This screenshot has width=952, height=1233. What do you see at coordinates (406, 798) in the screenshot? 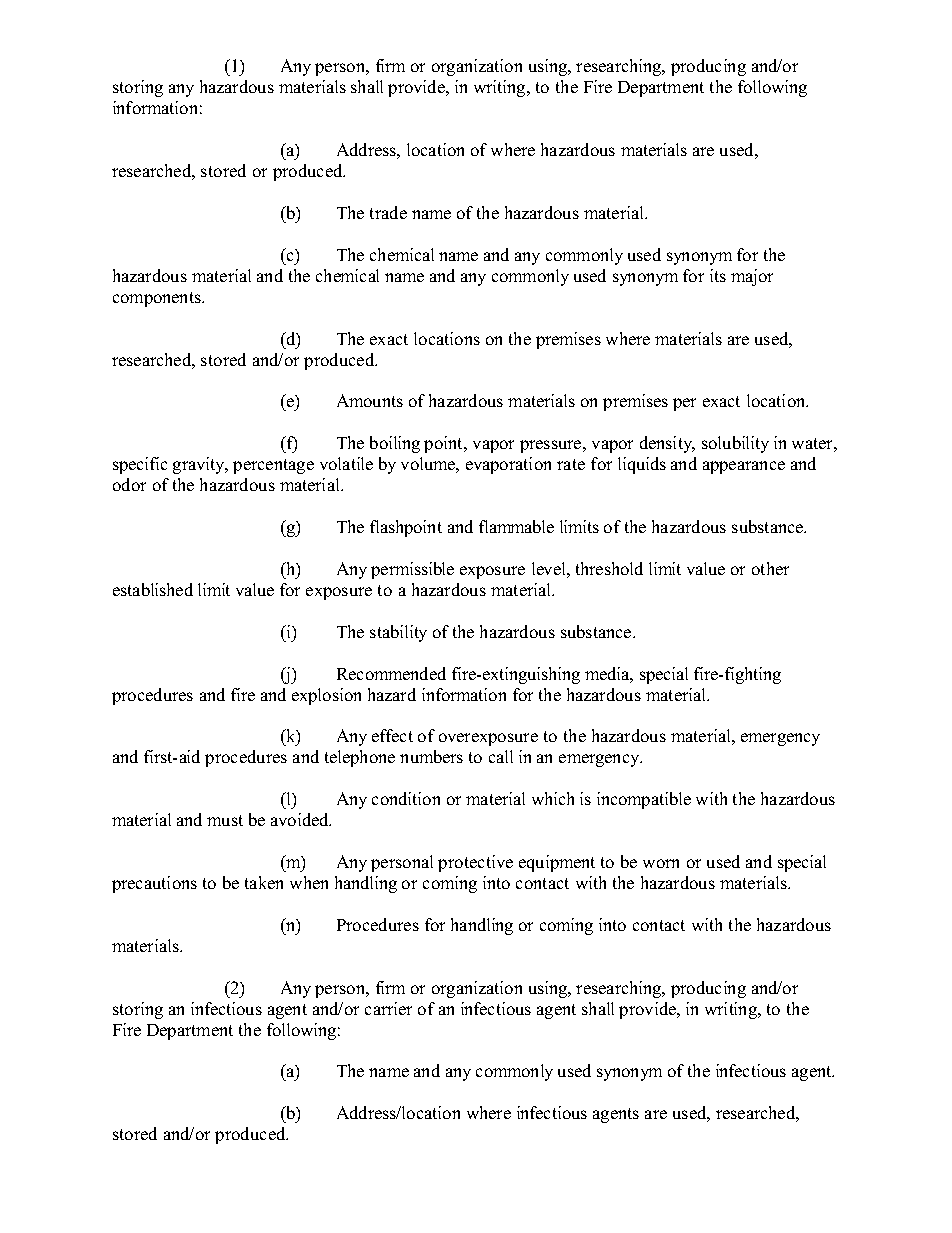
I see `condition` at bounding box center [406, 798].
